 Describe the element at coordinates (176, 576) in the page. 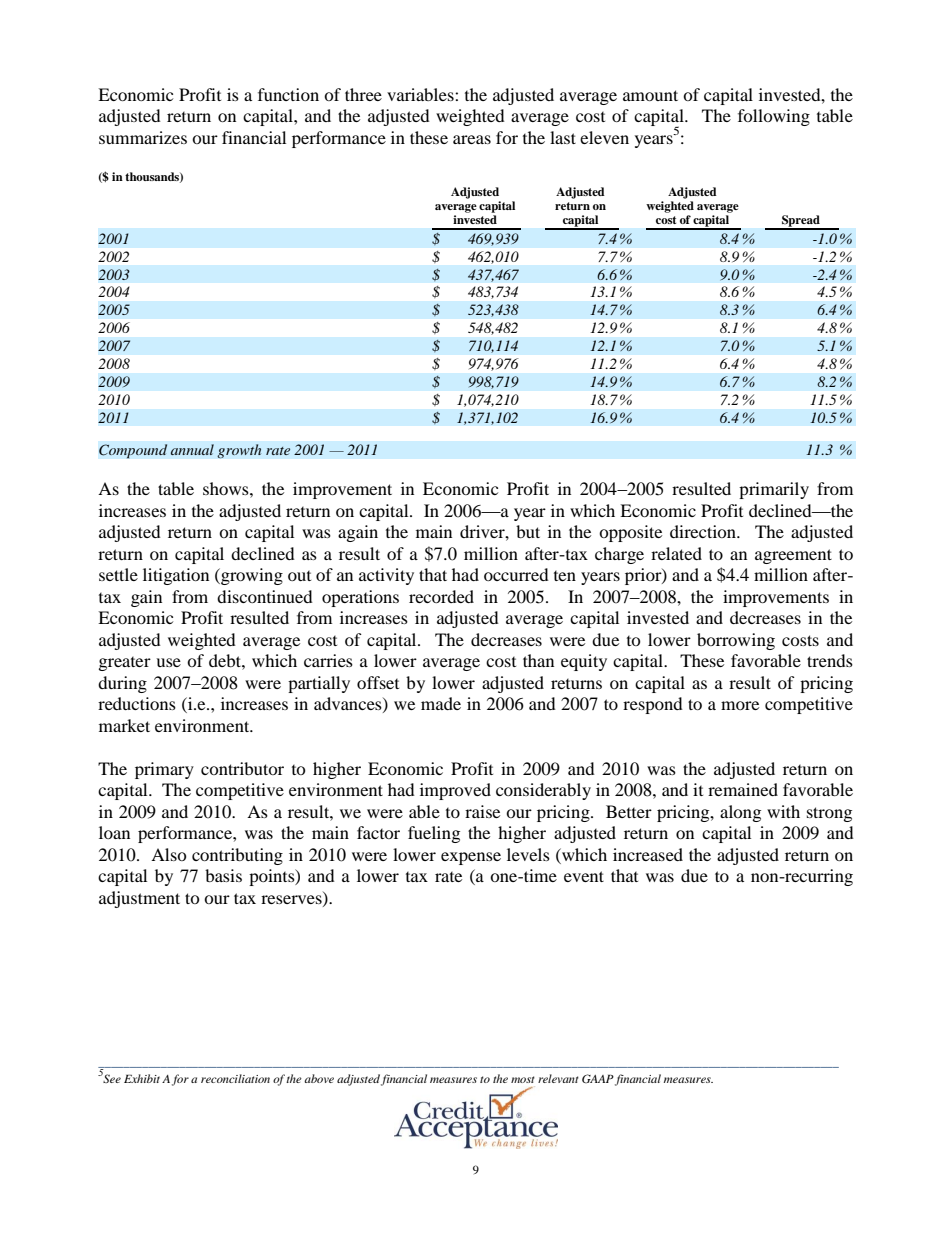

I see `litigation` at that location.
